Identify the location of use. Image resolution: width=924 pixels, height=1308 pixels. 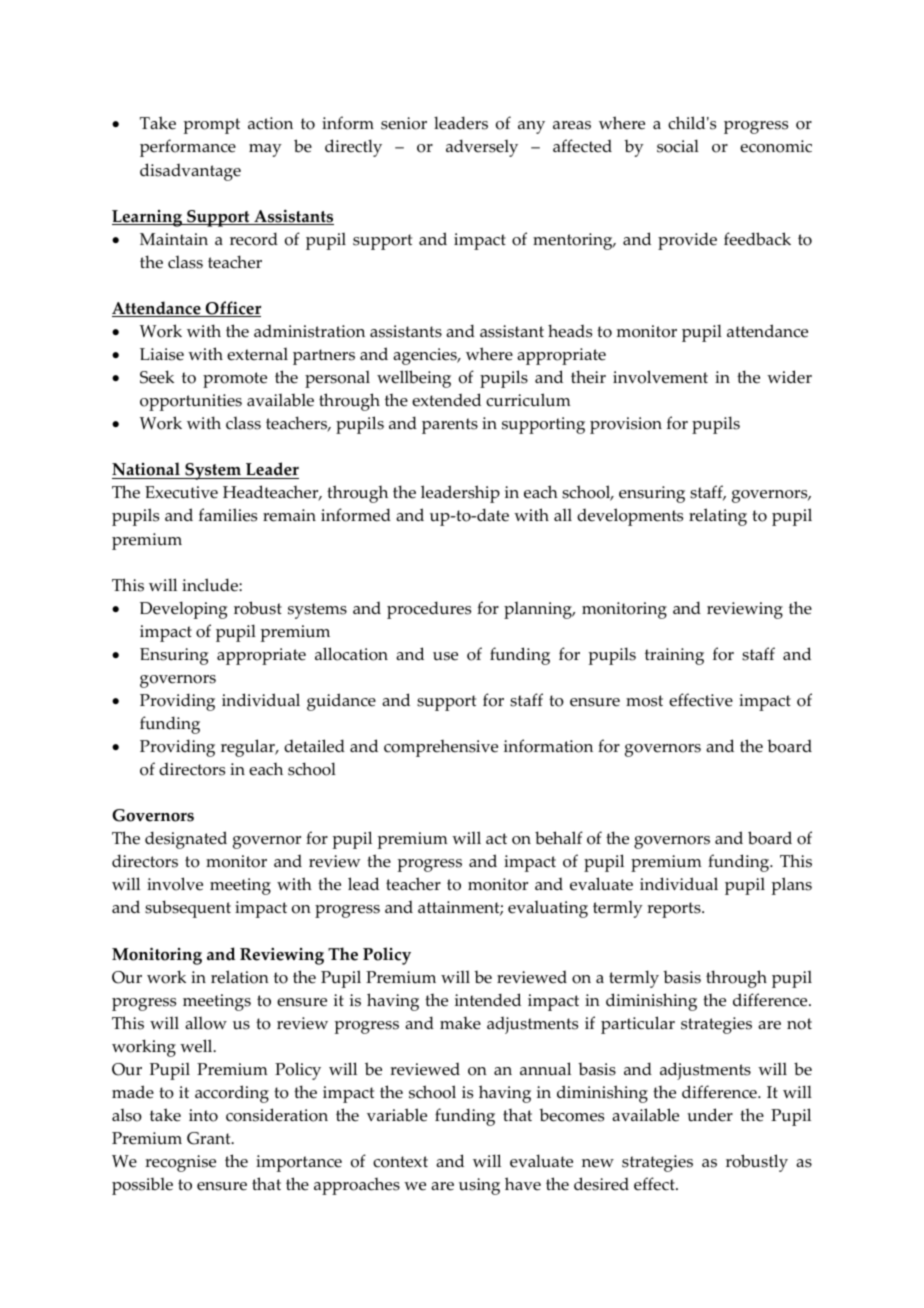
(445, 656).
